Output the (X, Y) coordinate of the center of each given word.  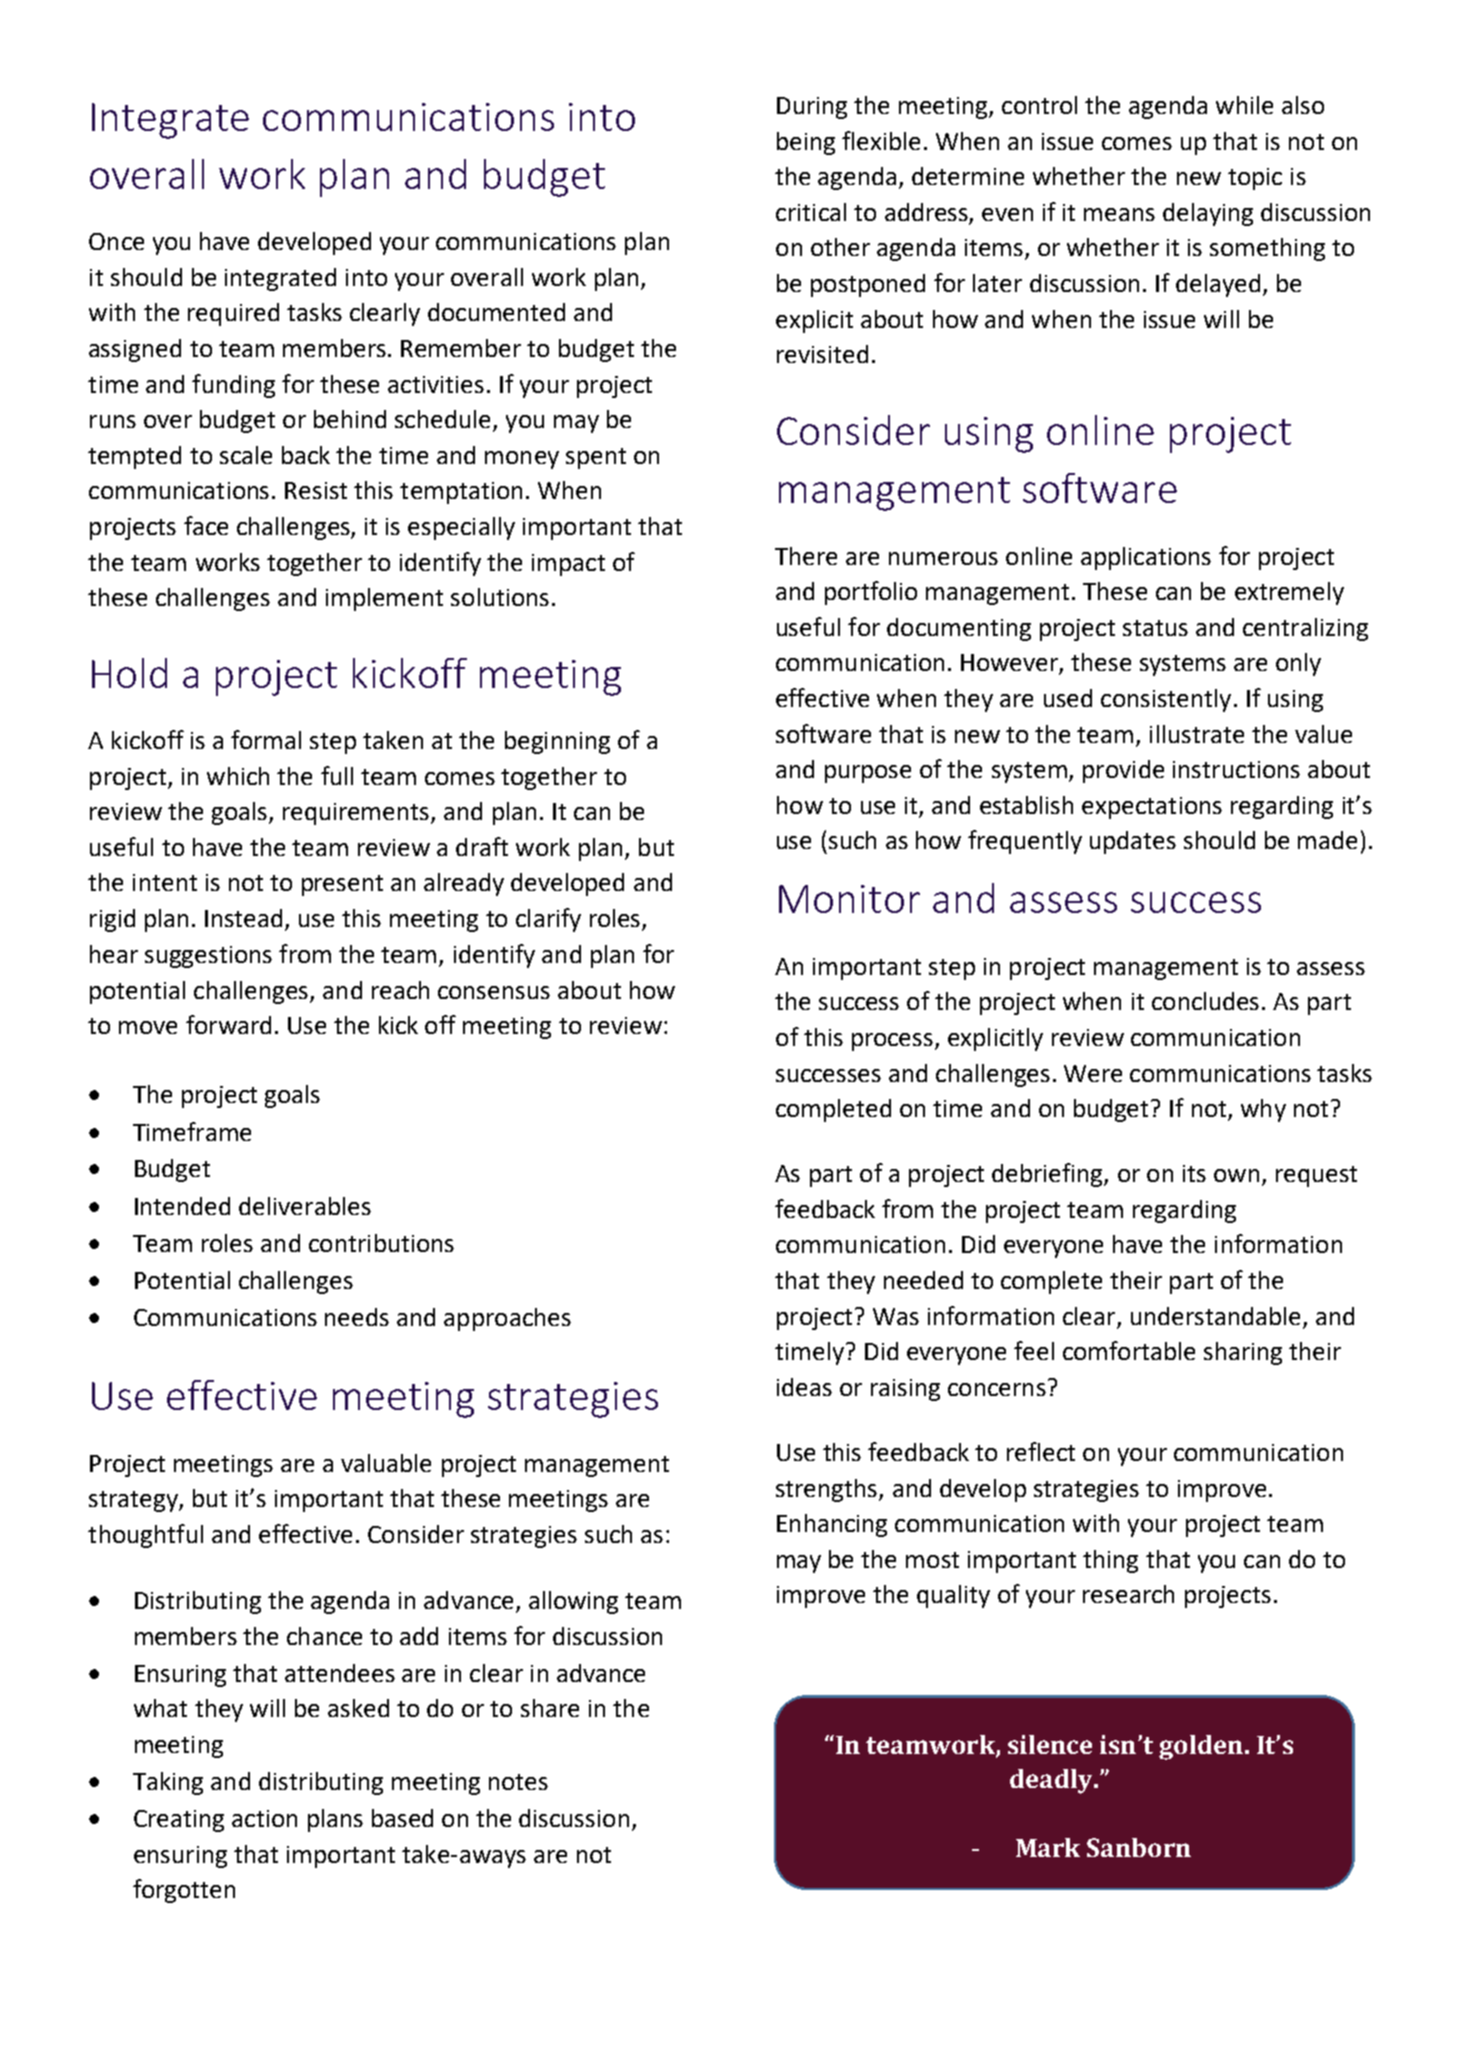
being (806, 143)
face (206, 525)
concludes (1205, 1001)
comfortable (1129, 1350)
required (233, 314)
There (806, 556)
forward (228, 1024)
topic (1255, 179)
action (264, 1818)
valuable (386, 1463)
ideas (804, 1387)
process (892, 1042)
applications (1146, 558)
